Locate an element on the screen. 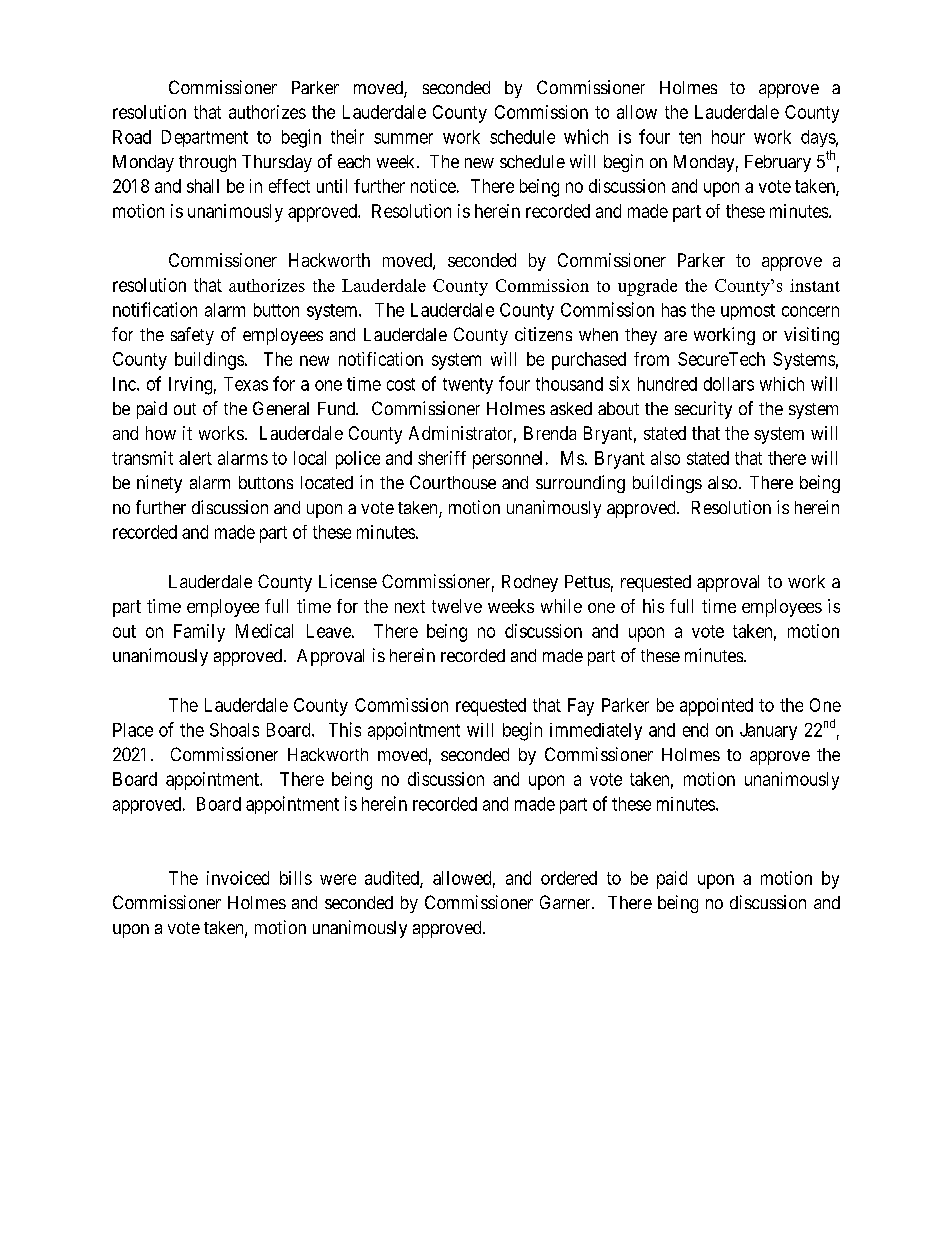 The width and height of the screenshot is (952, 1233). Shoals is located at coordinates (234, 730).
